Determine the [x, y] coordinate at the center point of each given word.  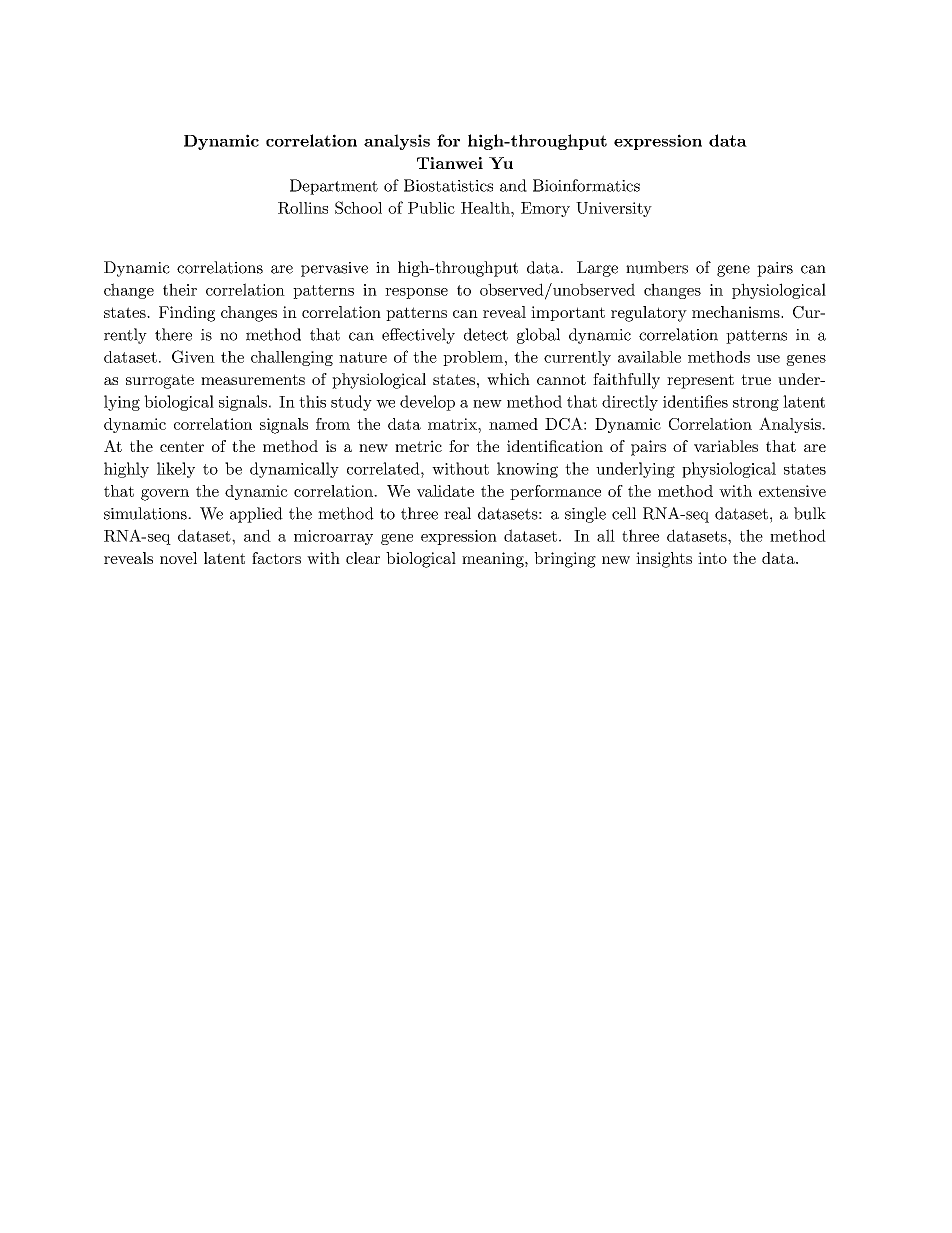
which [508, 379]
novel [178, 558]
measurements [253, 379]
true [756, 379]
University [614, 209]
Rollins [303, 208]
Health [486, 208]
